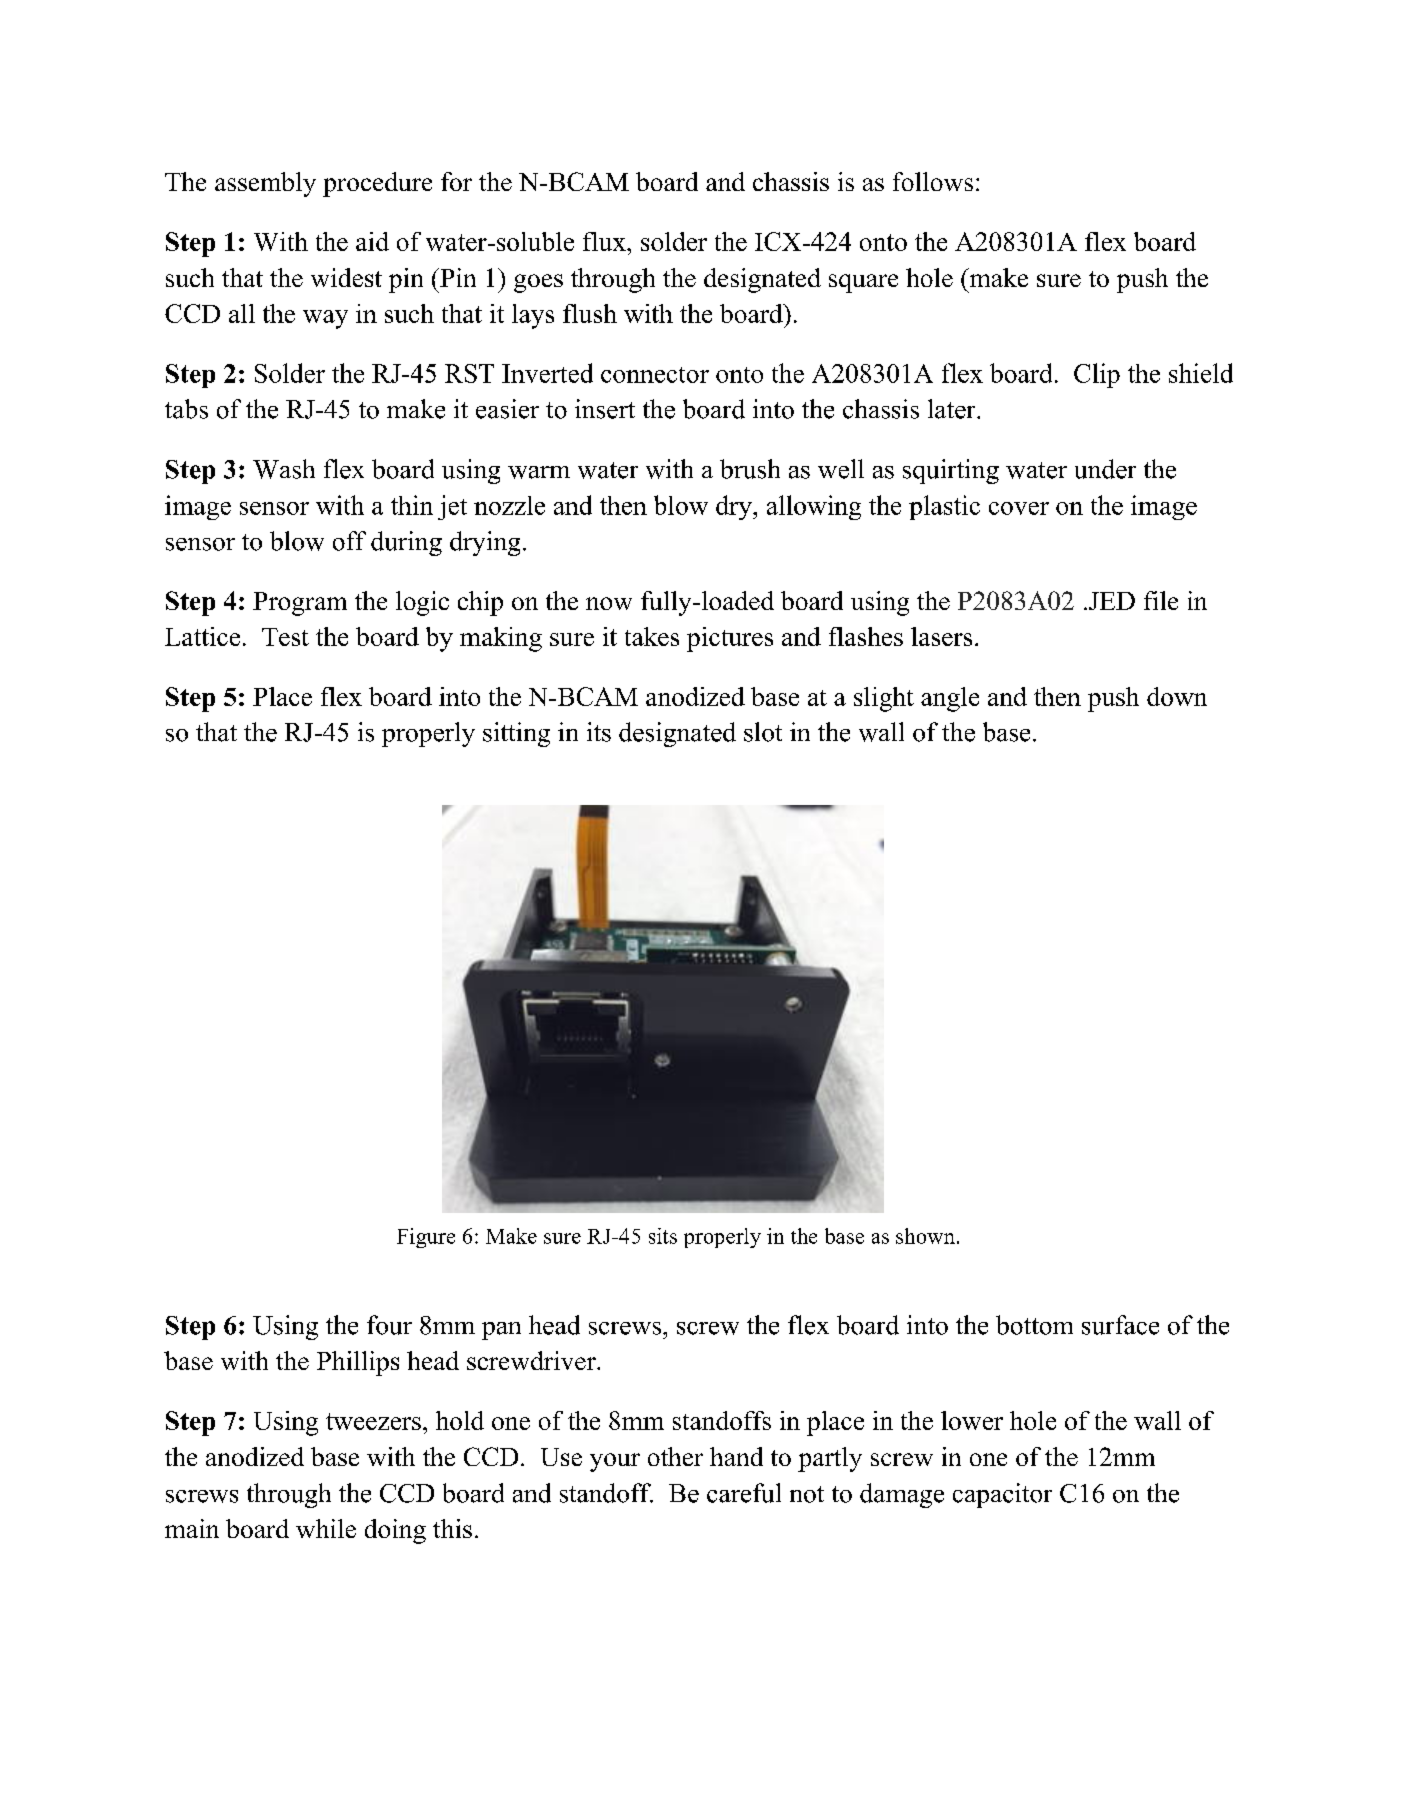 The image size is (1401, 1813). Describe the element at coordinates (933, 181) in the image. I see `follows` at that location.
